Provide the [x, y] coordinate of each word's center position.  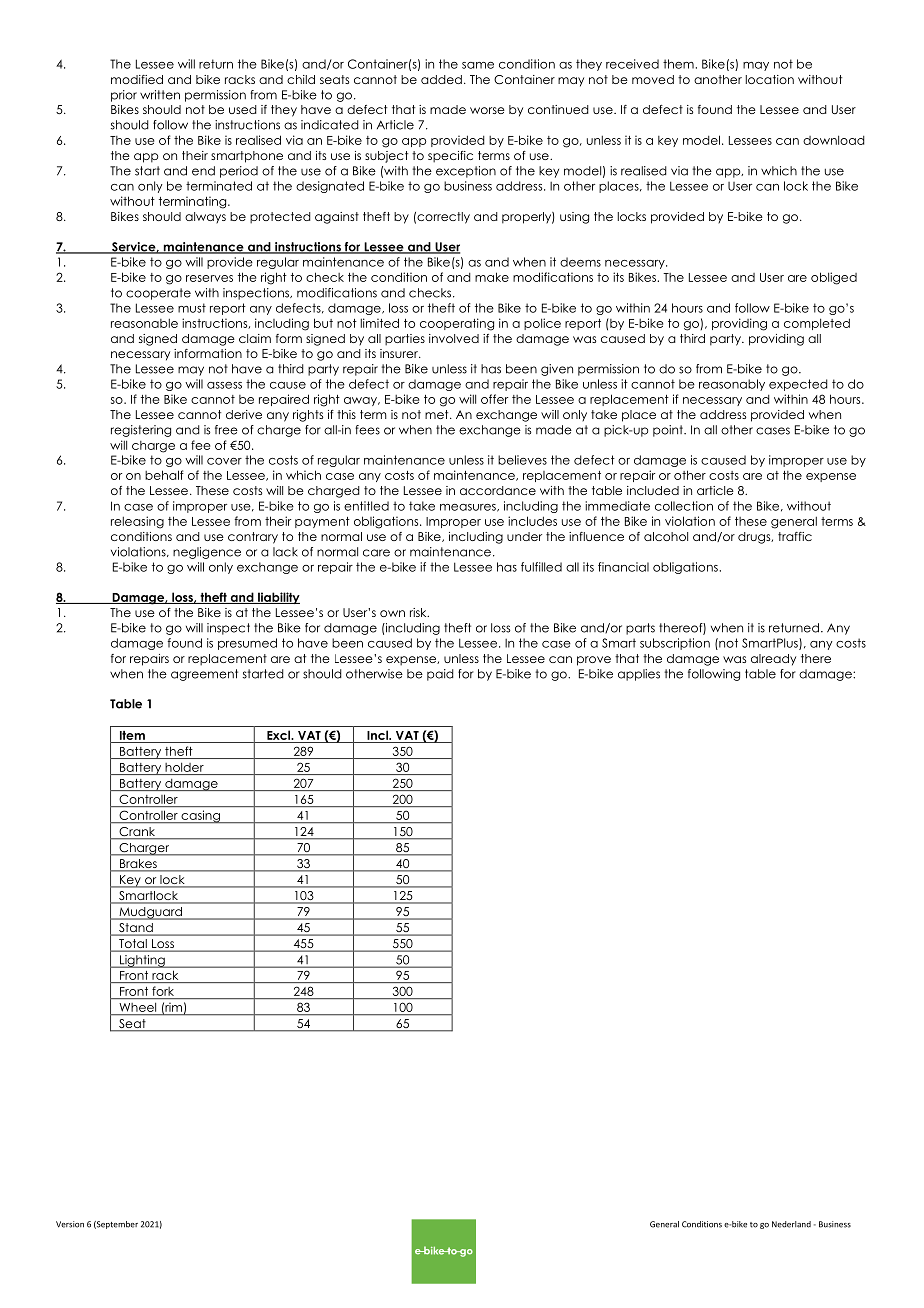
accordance [498, 490]
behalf [164, 475]
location [770, 79]
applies [639, 675]
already [773, 660]
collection [684, 506]
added [441, 79]
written [160, 95]
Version [70, 1224]
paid [440, 675]
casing [200, 816]
